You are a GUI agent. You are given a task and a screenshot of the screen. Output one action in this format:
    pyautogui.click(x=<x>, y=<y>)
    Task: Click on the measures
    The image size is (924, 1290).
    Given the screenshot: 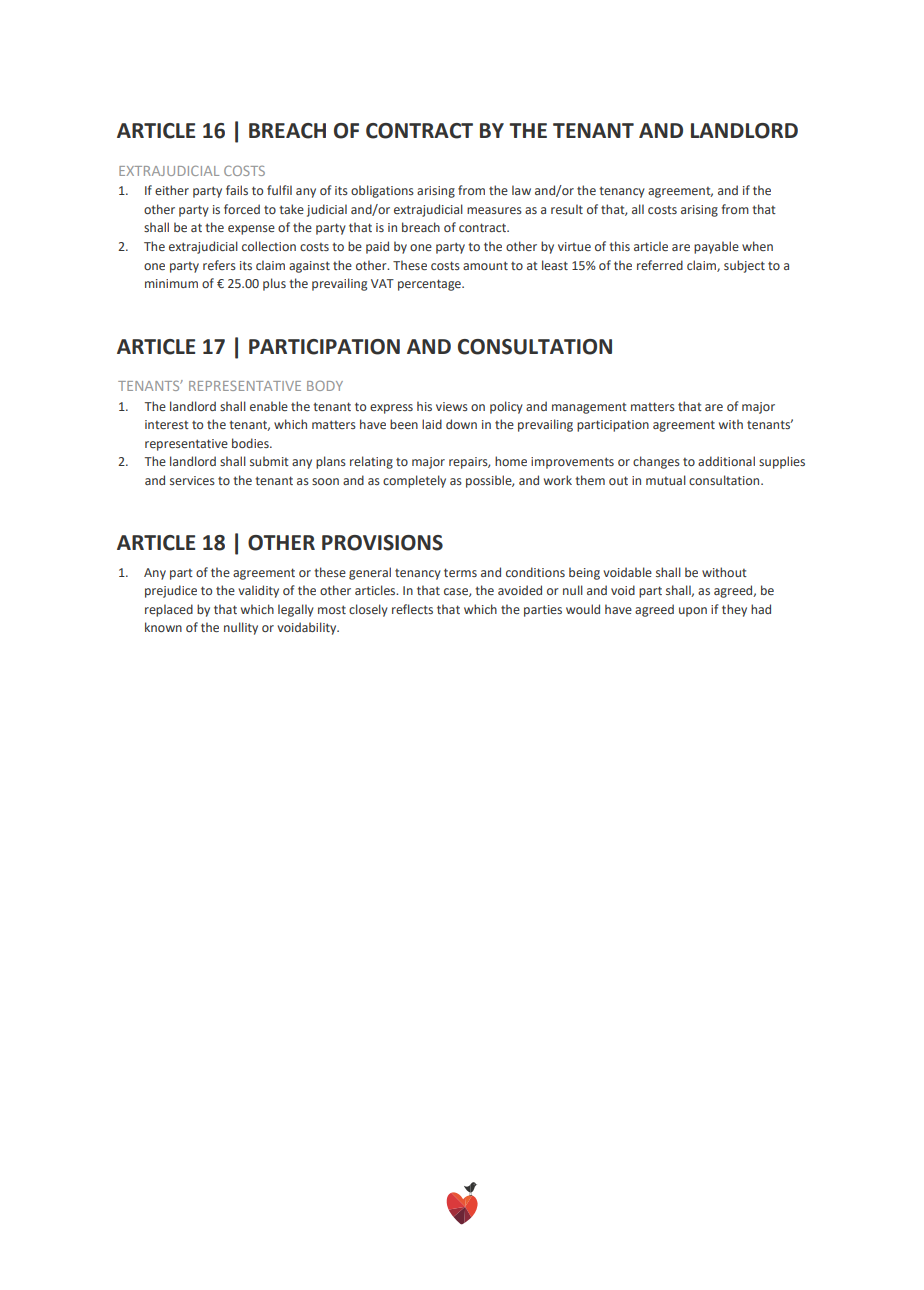 What is the action you would take?
    pyautogui.click(x=494, y=210)
